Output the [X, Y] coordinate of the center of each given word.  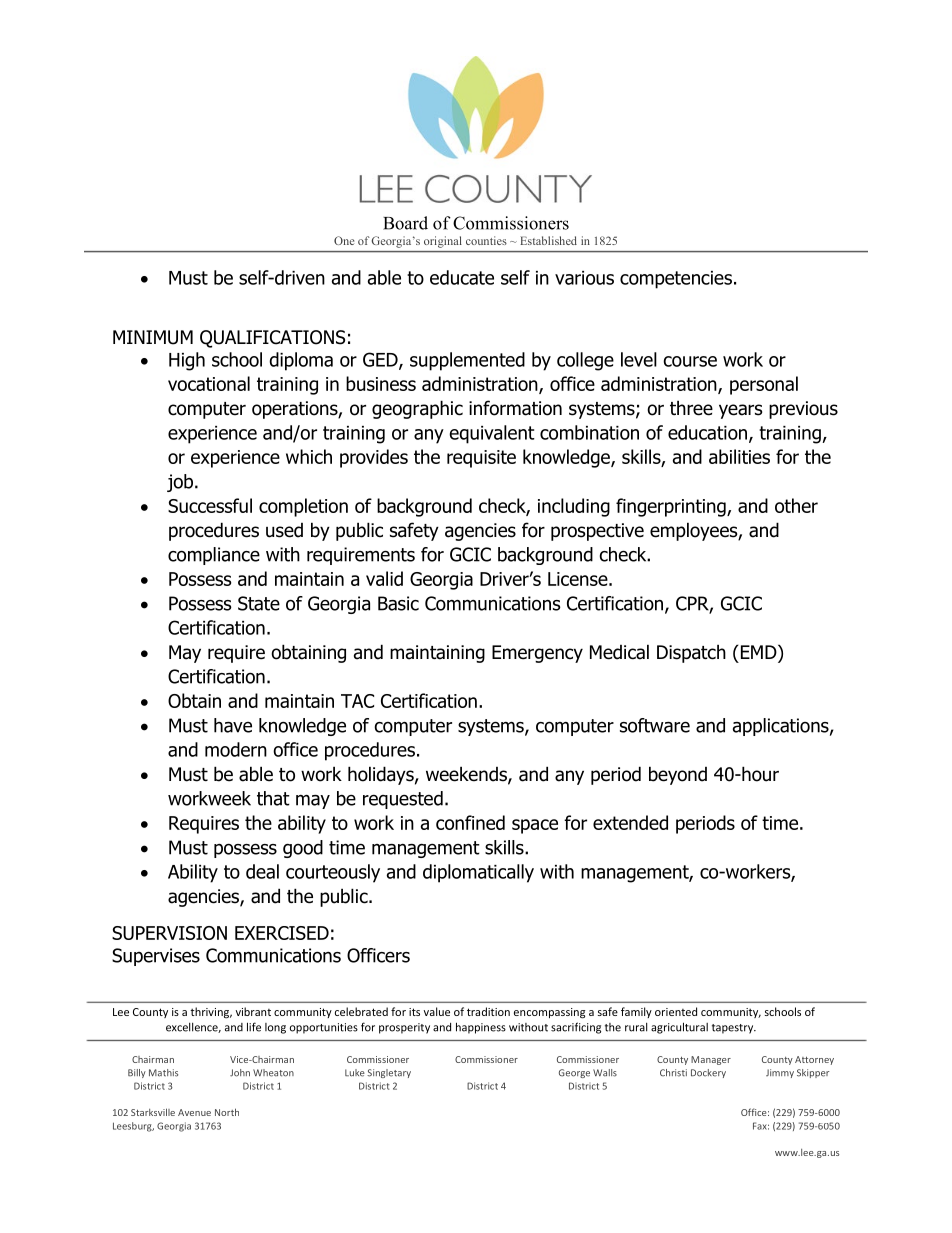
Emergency [537, 654]
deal [262, 871]
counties [486, 240]
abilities [739, 456]
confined [470, 822]
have [233, 725]
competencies [676, 280]
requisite [481, 459]
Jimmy [780, 1073]
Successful [210, 505]
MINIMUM [153, 337]
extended [630, 822]
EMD [758, 651]
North [227, 1112]
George [574, 1073]
